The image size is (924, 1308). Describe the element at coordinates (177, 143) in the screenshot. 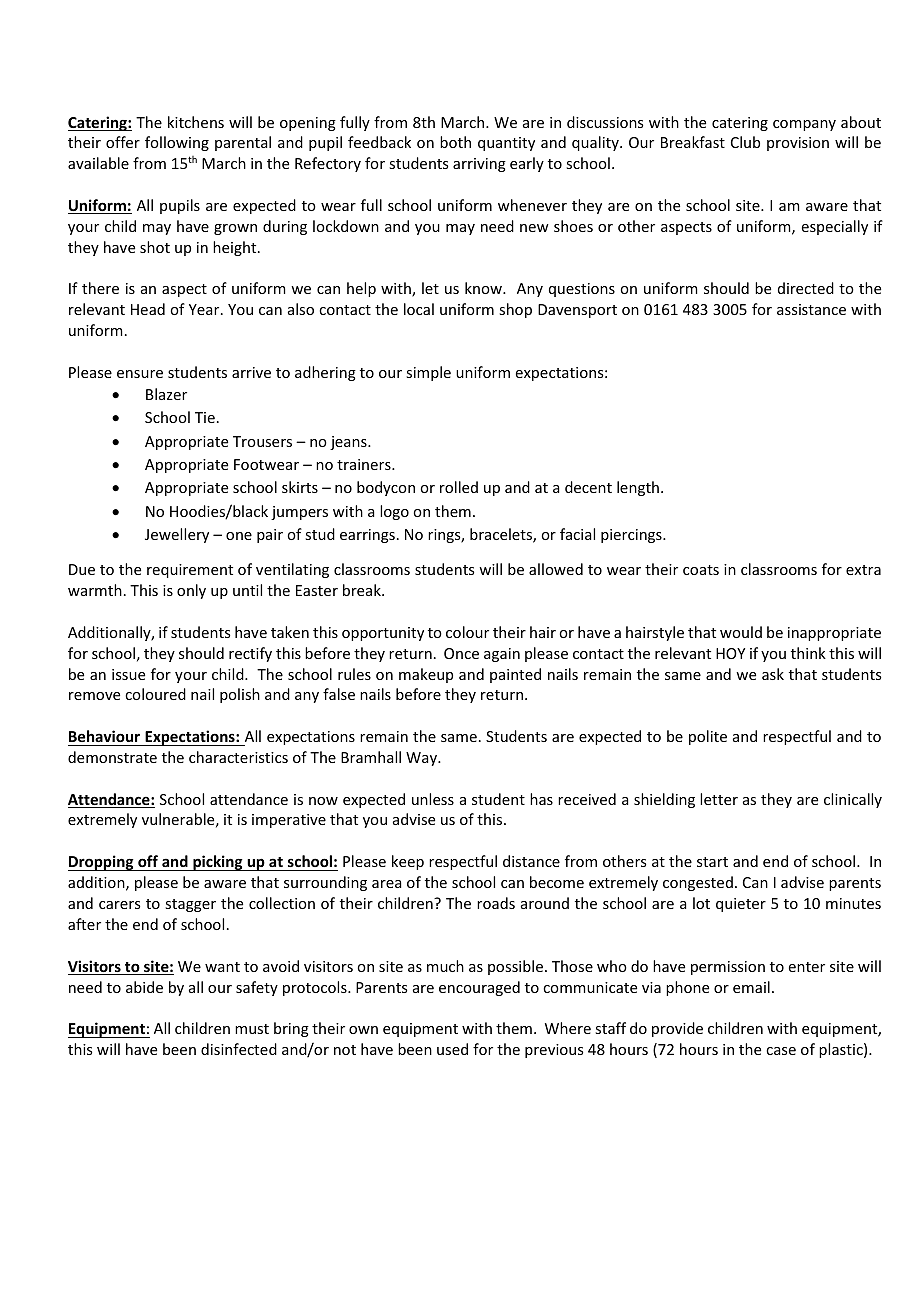

I see `following` at that location.
